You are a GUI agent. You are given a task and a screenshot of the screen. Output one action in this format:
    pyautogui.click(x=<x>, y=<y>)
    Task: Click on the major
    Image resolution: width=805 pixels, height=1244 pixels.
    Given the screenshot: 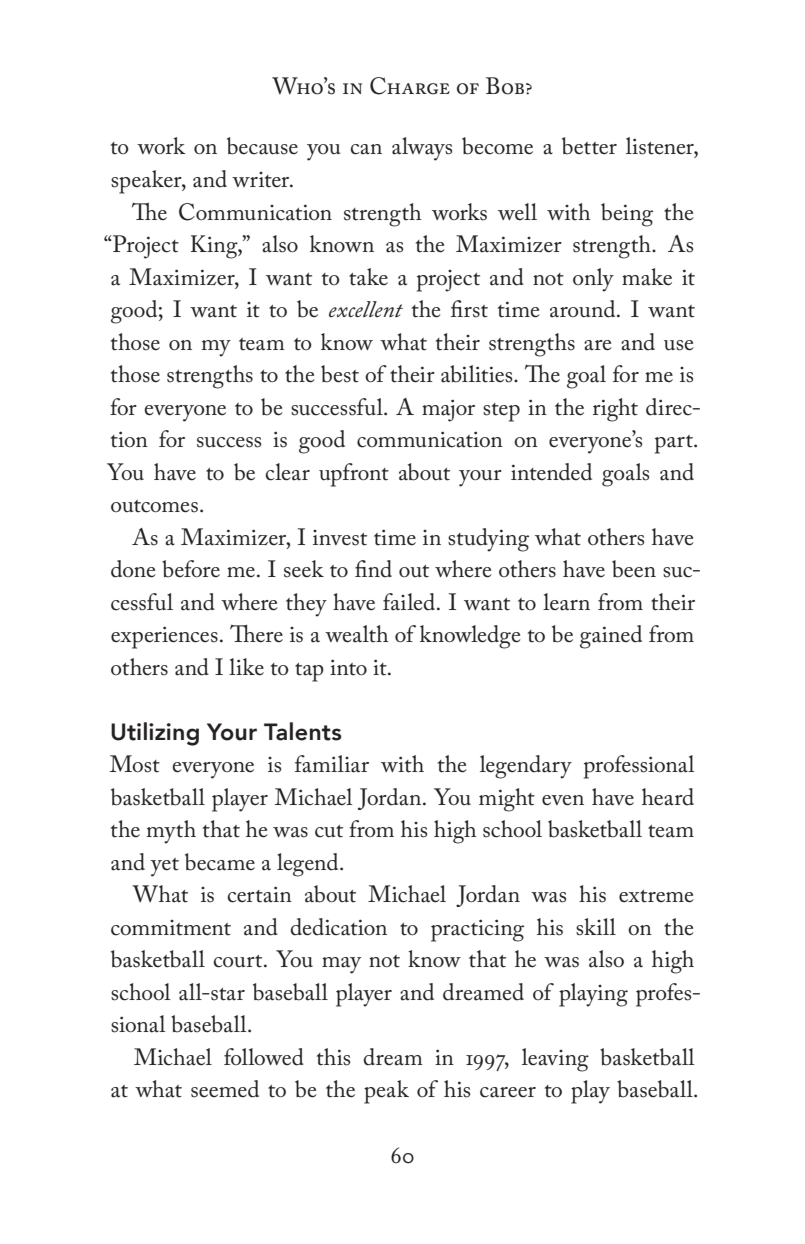 What is the action you would take?
    pyautogui.click(x=448, y=410)
